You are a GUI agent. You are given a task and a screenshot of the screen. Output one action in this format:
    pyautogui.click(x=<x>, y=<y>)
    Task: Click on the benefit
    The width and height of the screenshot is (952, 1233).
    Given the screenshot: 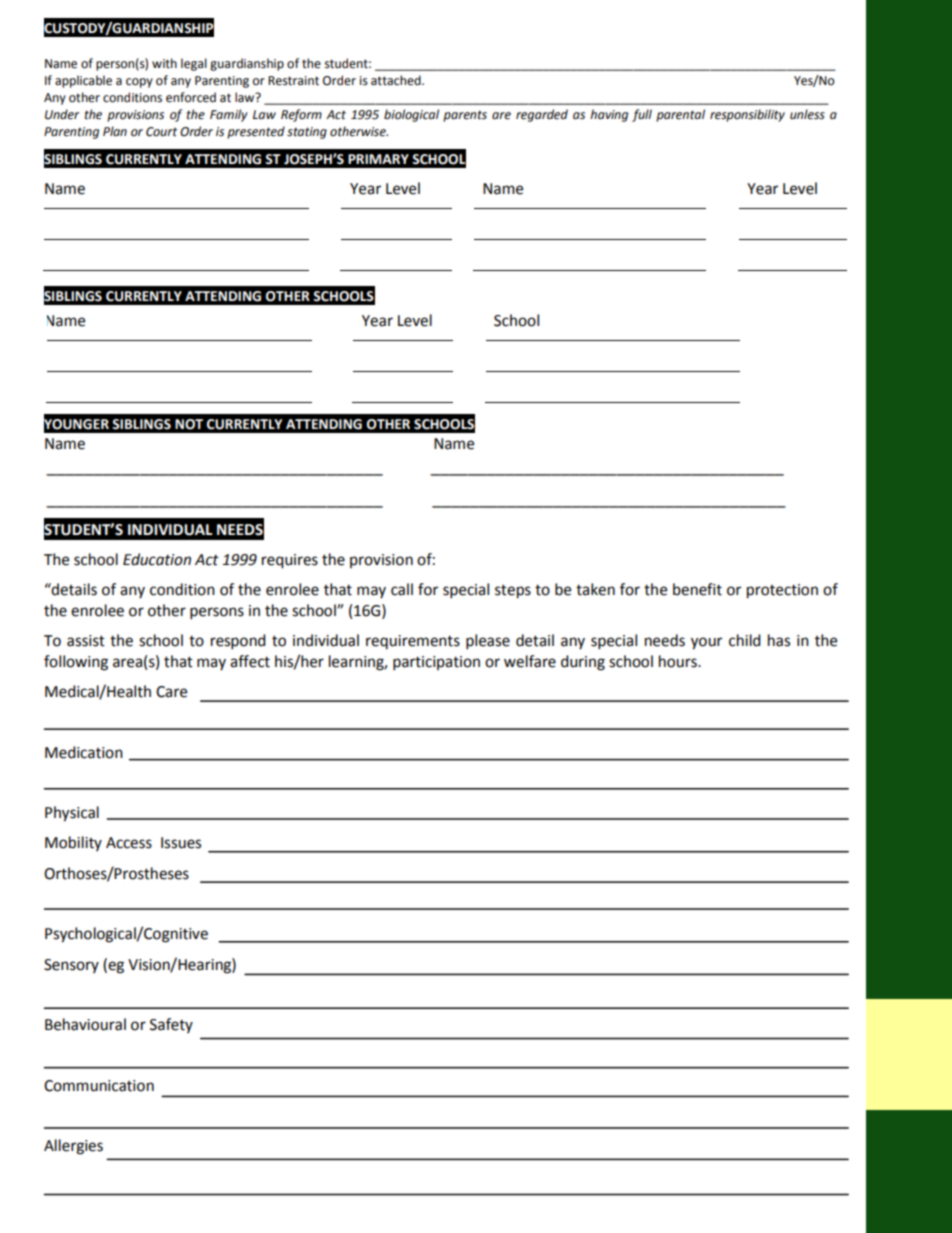 What is the action you would take?
    pyautogui.click(x=697, y=589)
